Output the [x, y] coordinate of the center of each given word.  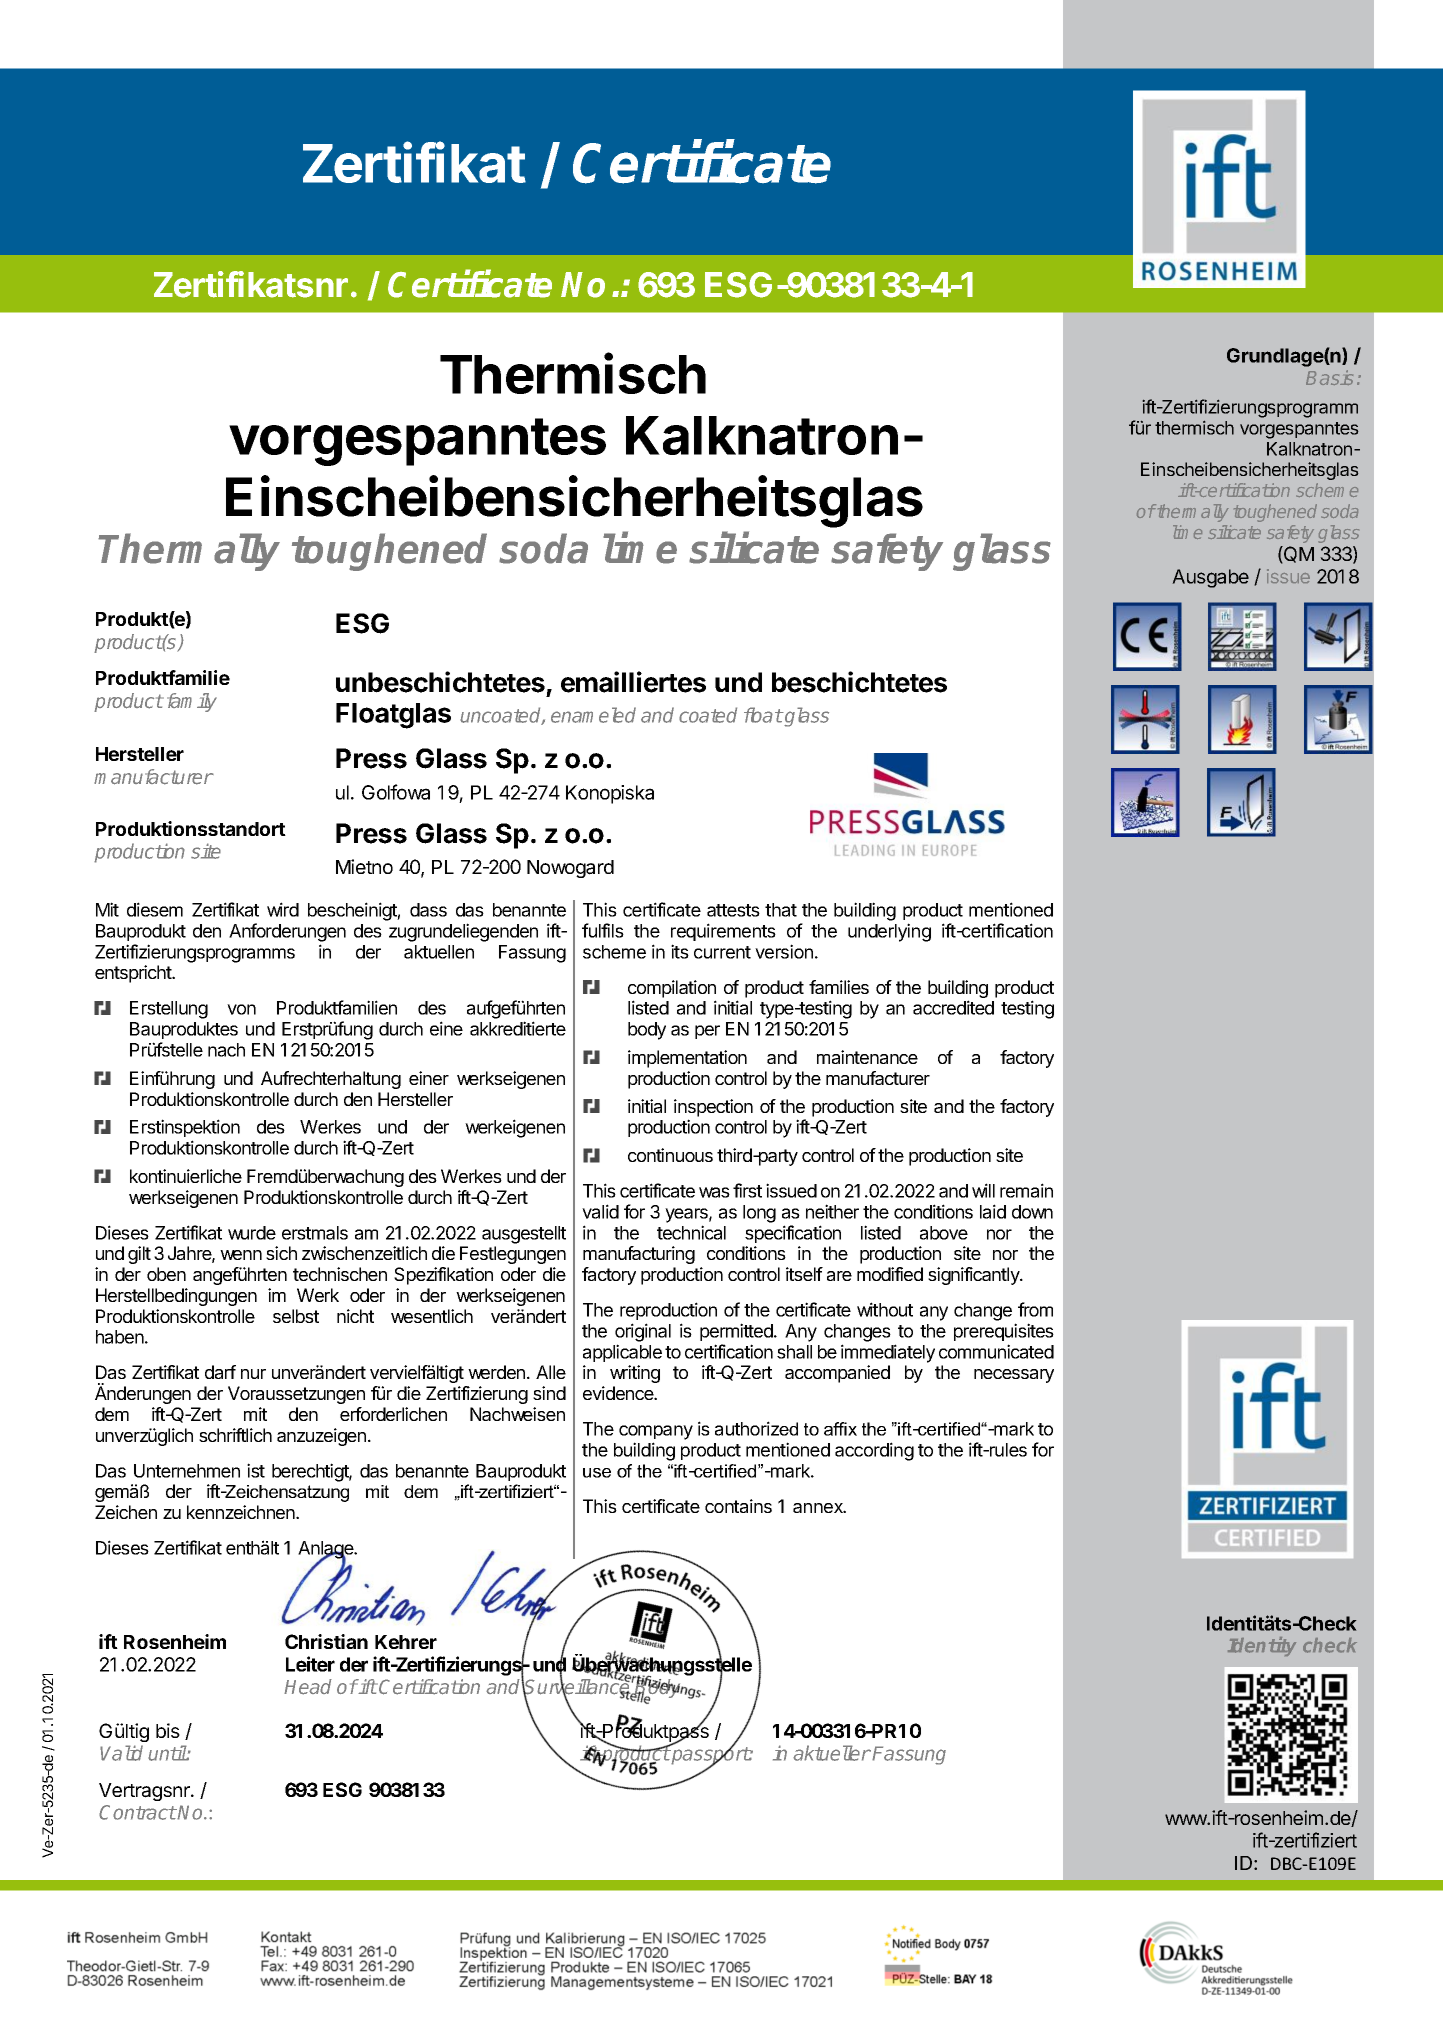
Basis [1329, 377]
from [1035, 1309]
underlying [889, 932]
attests [733, 910]
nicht [355, 1316]
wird [283, 909]
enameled [593, 715]
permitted [737, 1332]
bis [168, 1730]
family [192, 702]
